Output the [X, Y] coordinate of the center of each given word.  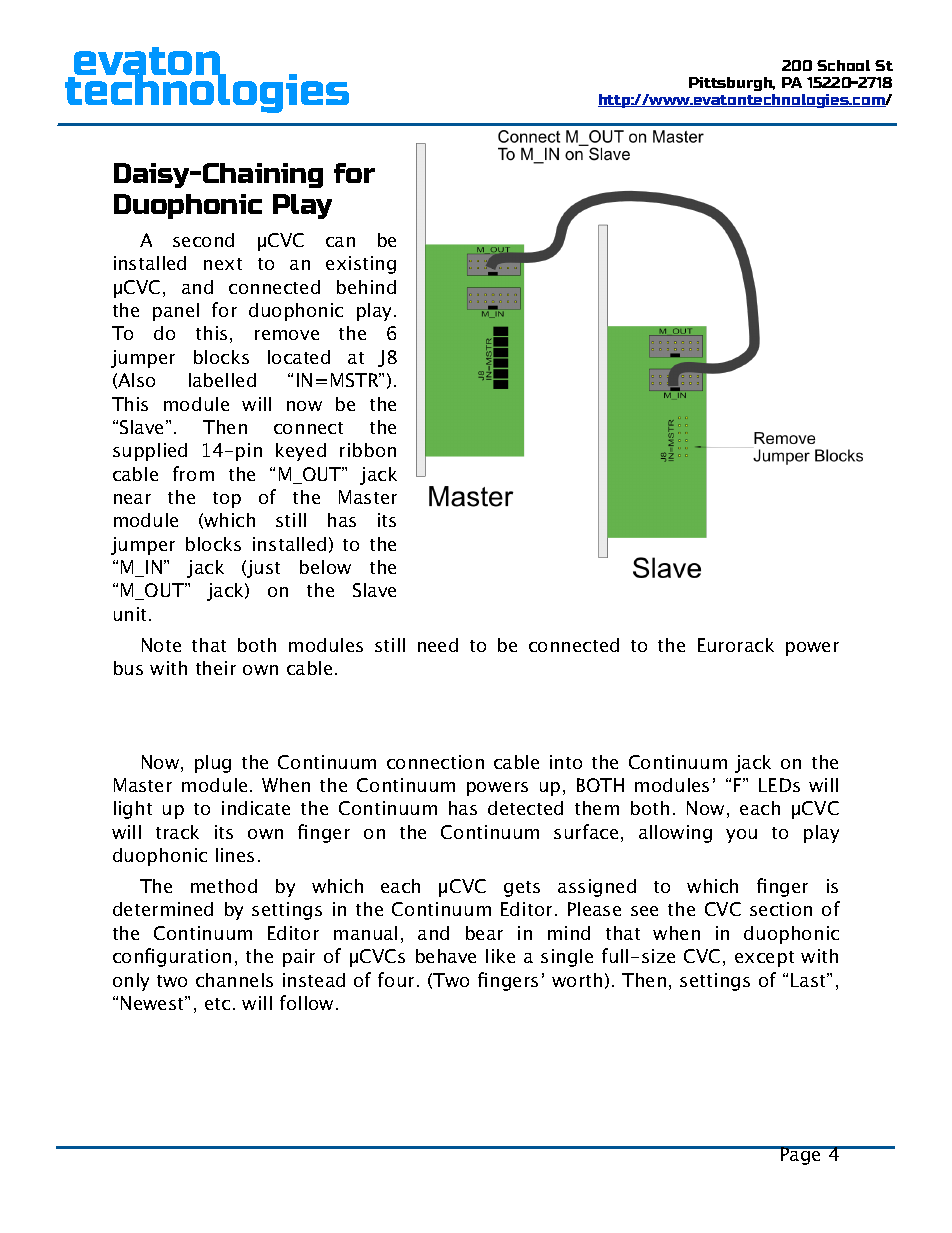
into [566, 762]
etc [217, 1004]
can [340, 242]
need [438, 645]
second [203, 240]
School [843, 65]
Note [161, 645]
